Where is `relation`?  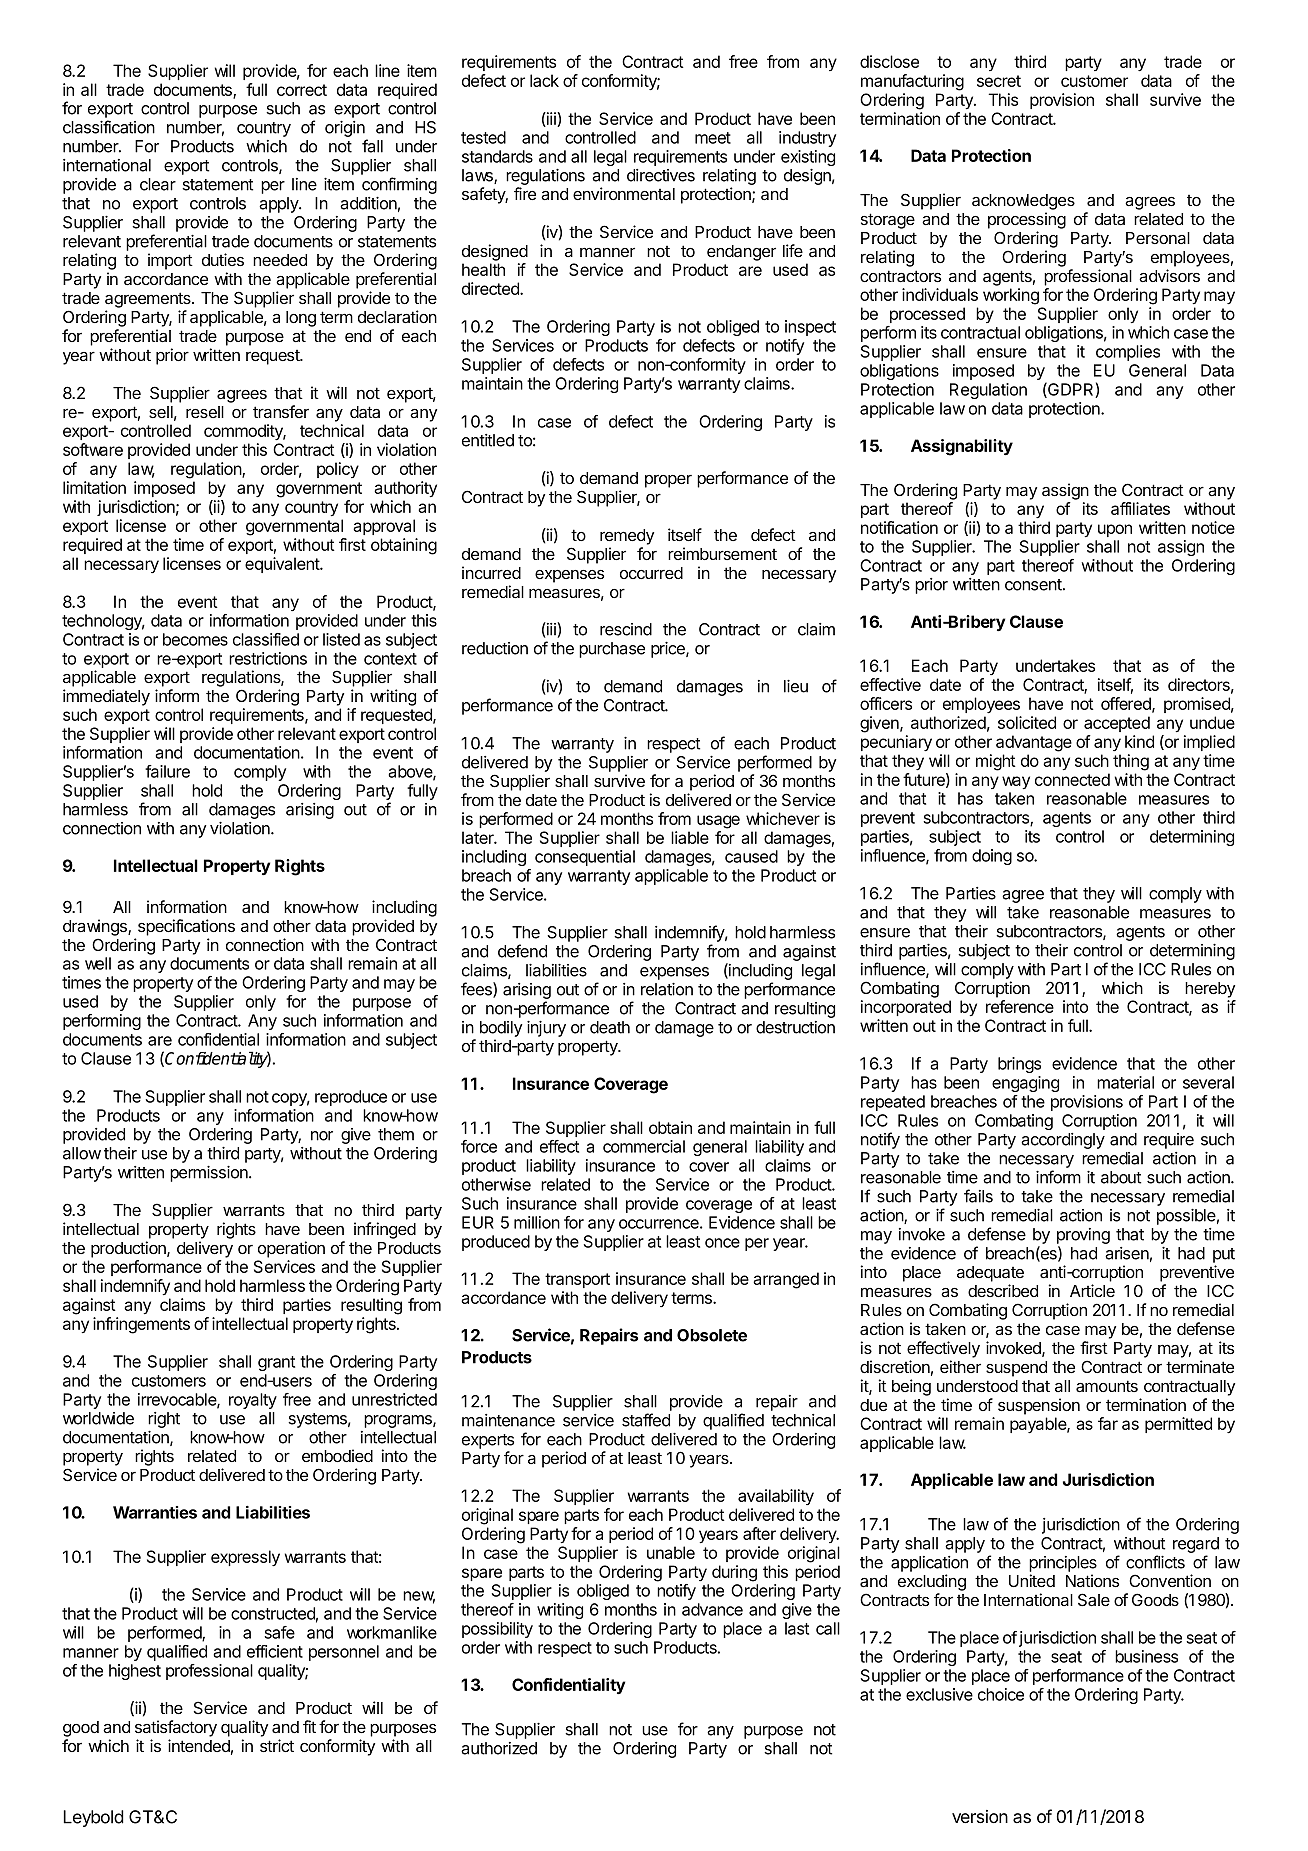
relation is located at coordinates (667, 989).
